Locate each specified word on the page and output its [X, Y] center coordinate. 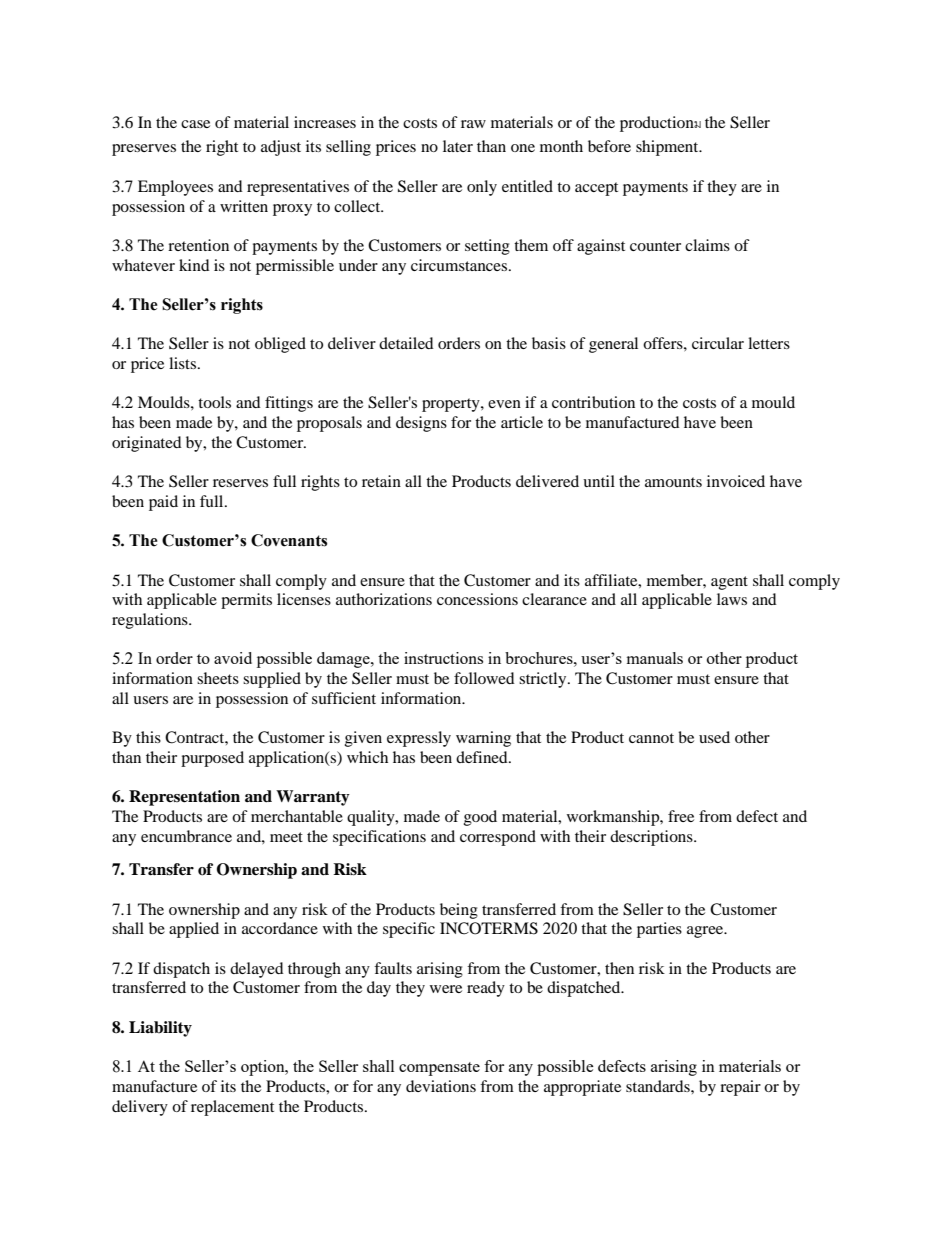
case [195, 124]
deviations [441, 1086]
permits [246, 601]
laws [732, 599]
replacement [232, 1108]
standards [659, 1086]
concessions [477, 599]
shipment [668, 148]
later [458, 146]
